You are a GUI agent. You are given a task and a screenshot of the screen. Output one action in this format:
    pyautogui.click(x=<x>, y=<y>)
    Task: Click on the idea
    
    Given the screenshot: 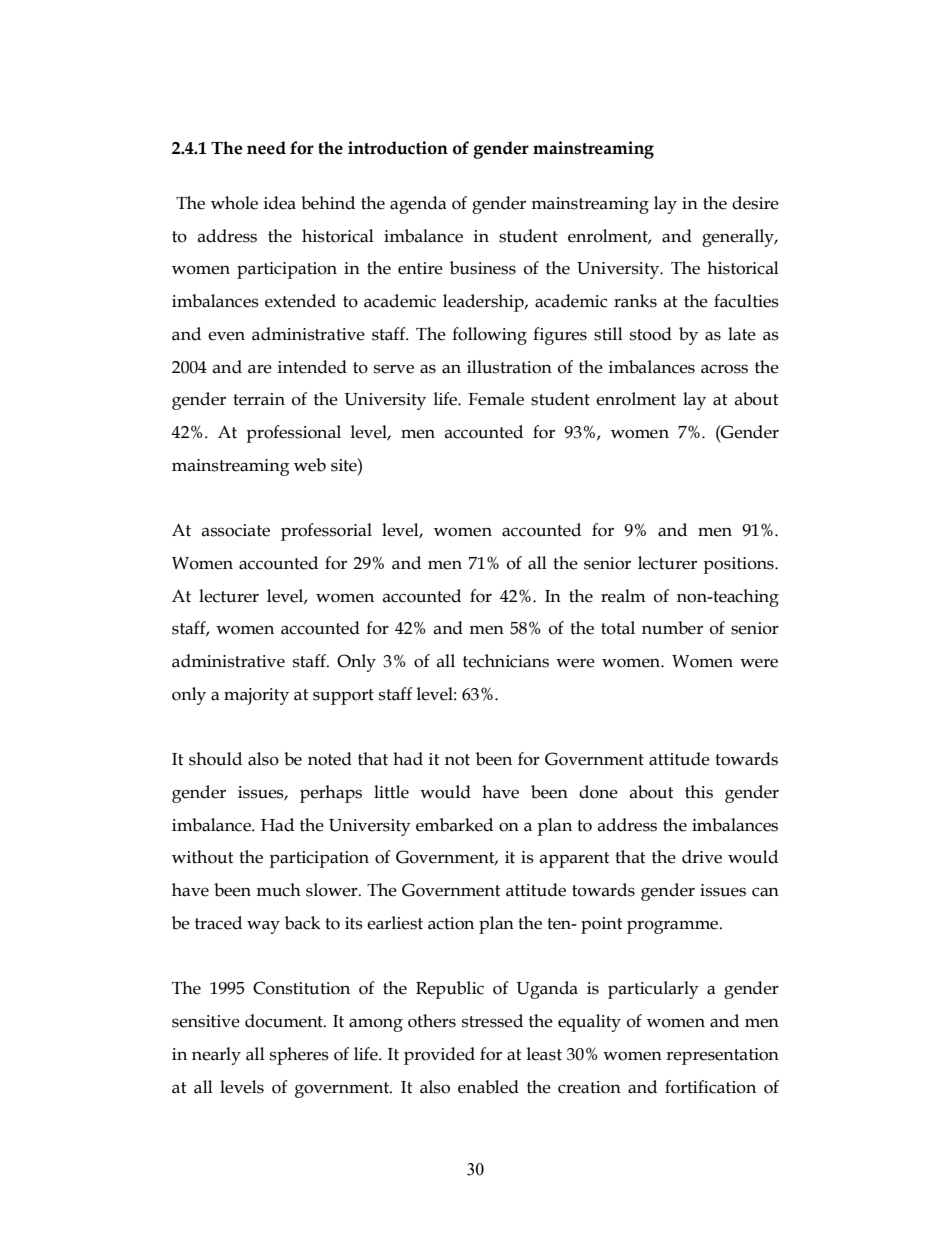 What is the action you would take?
    pyautogui.click(x=280, y=203)
